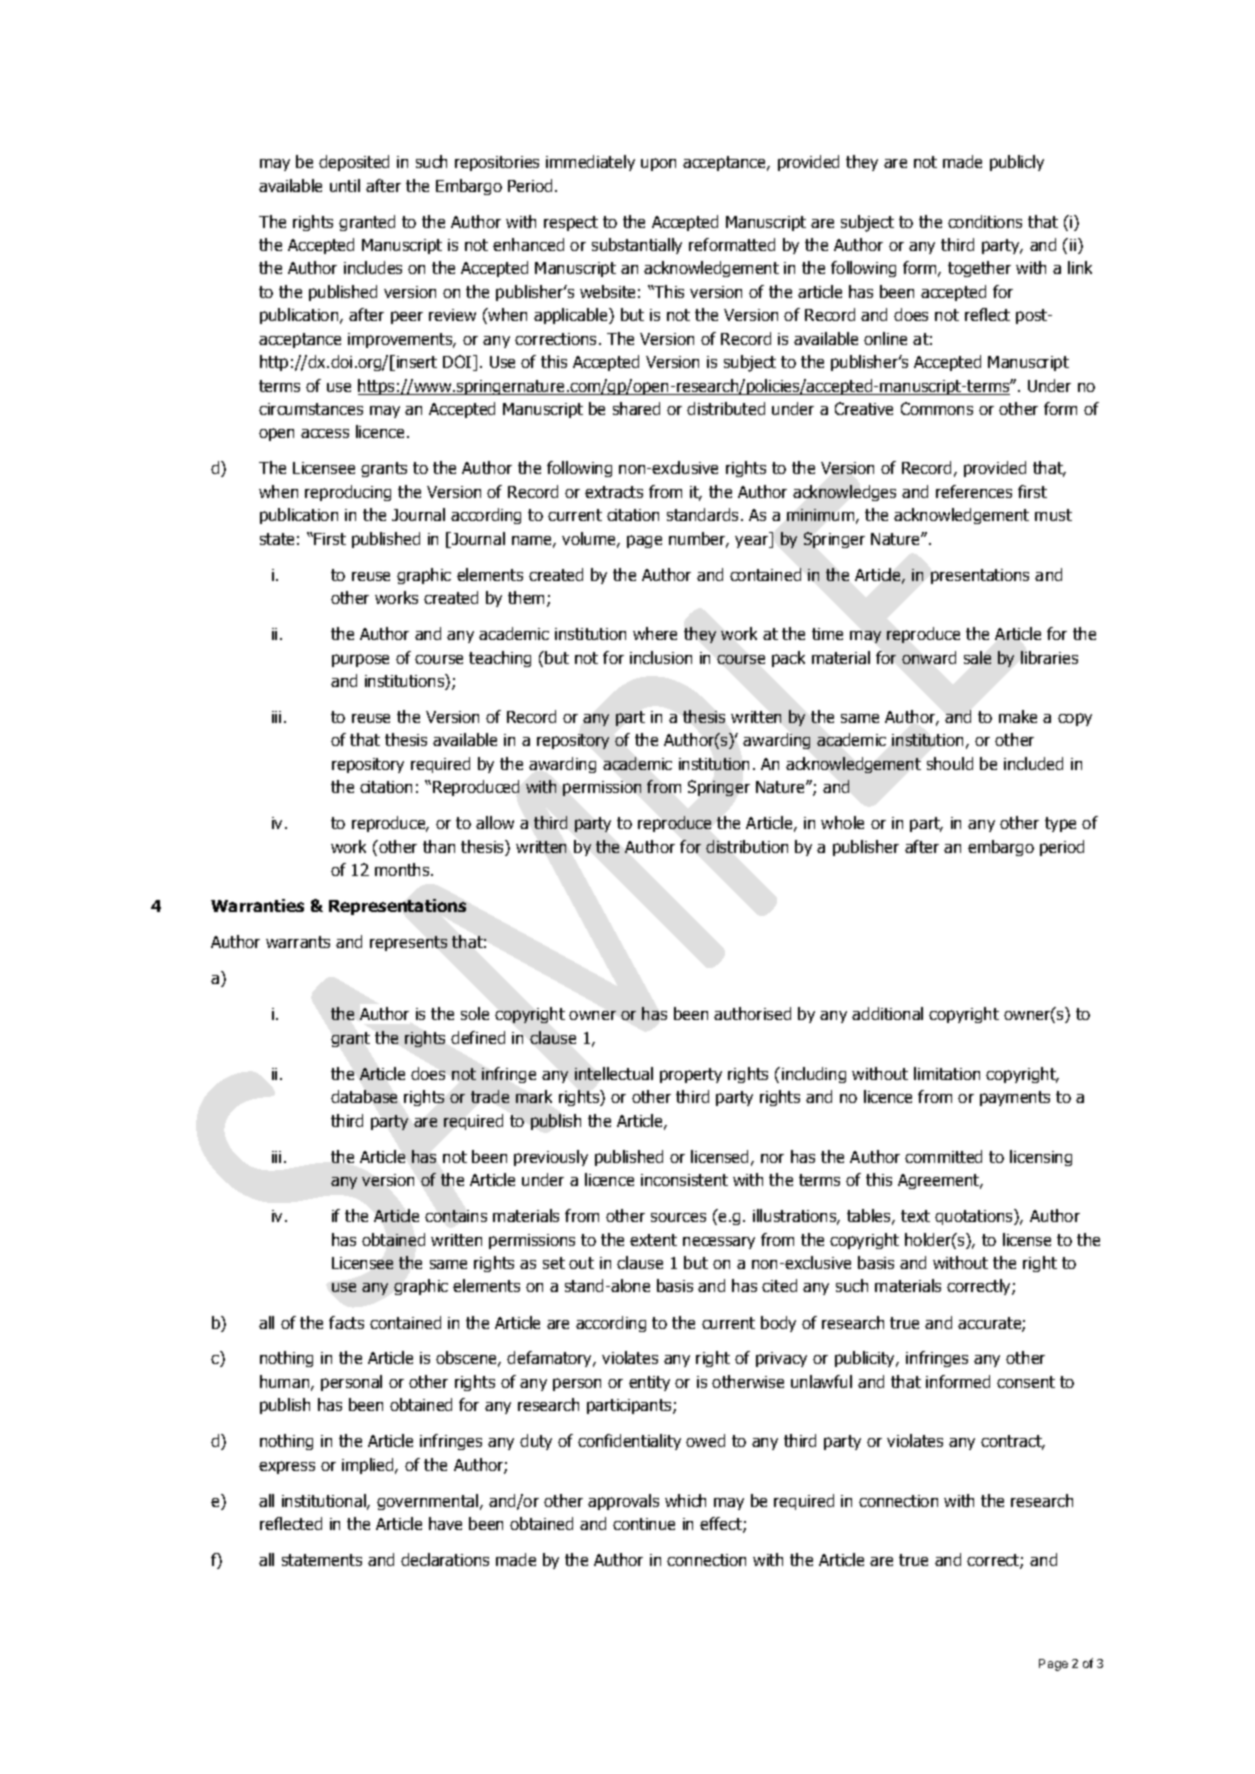  What do you see at coordinates (345, 185) in the screenshot?
I see `until` at bounding box center [345, 185].
